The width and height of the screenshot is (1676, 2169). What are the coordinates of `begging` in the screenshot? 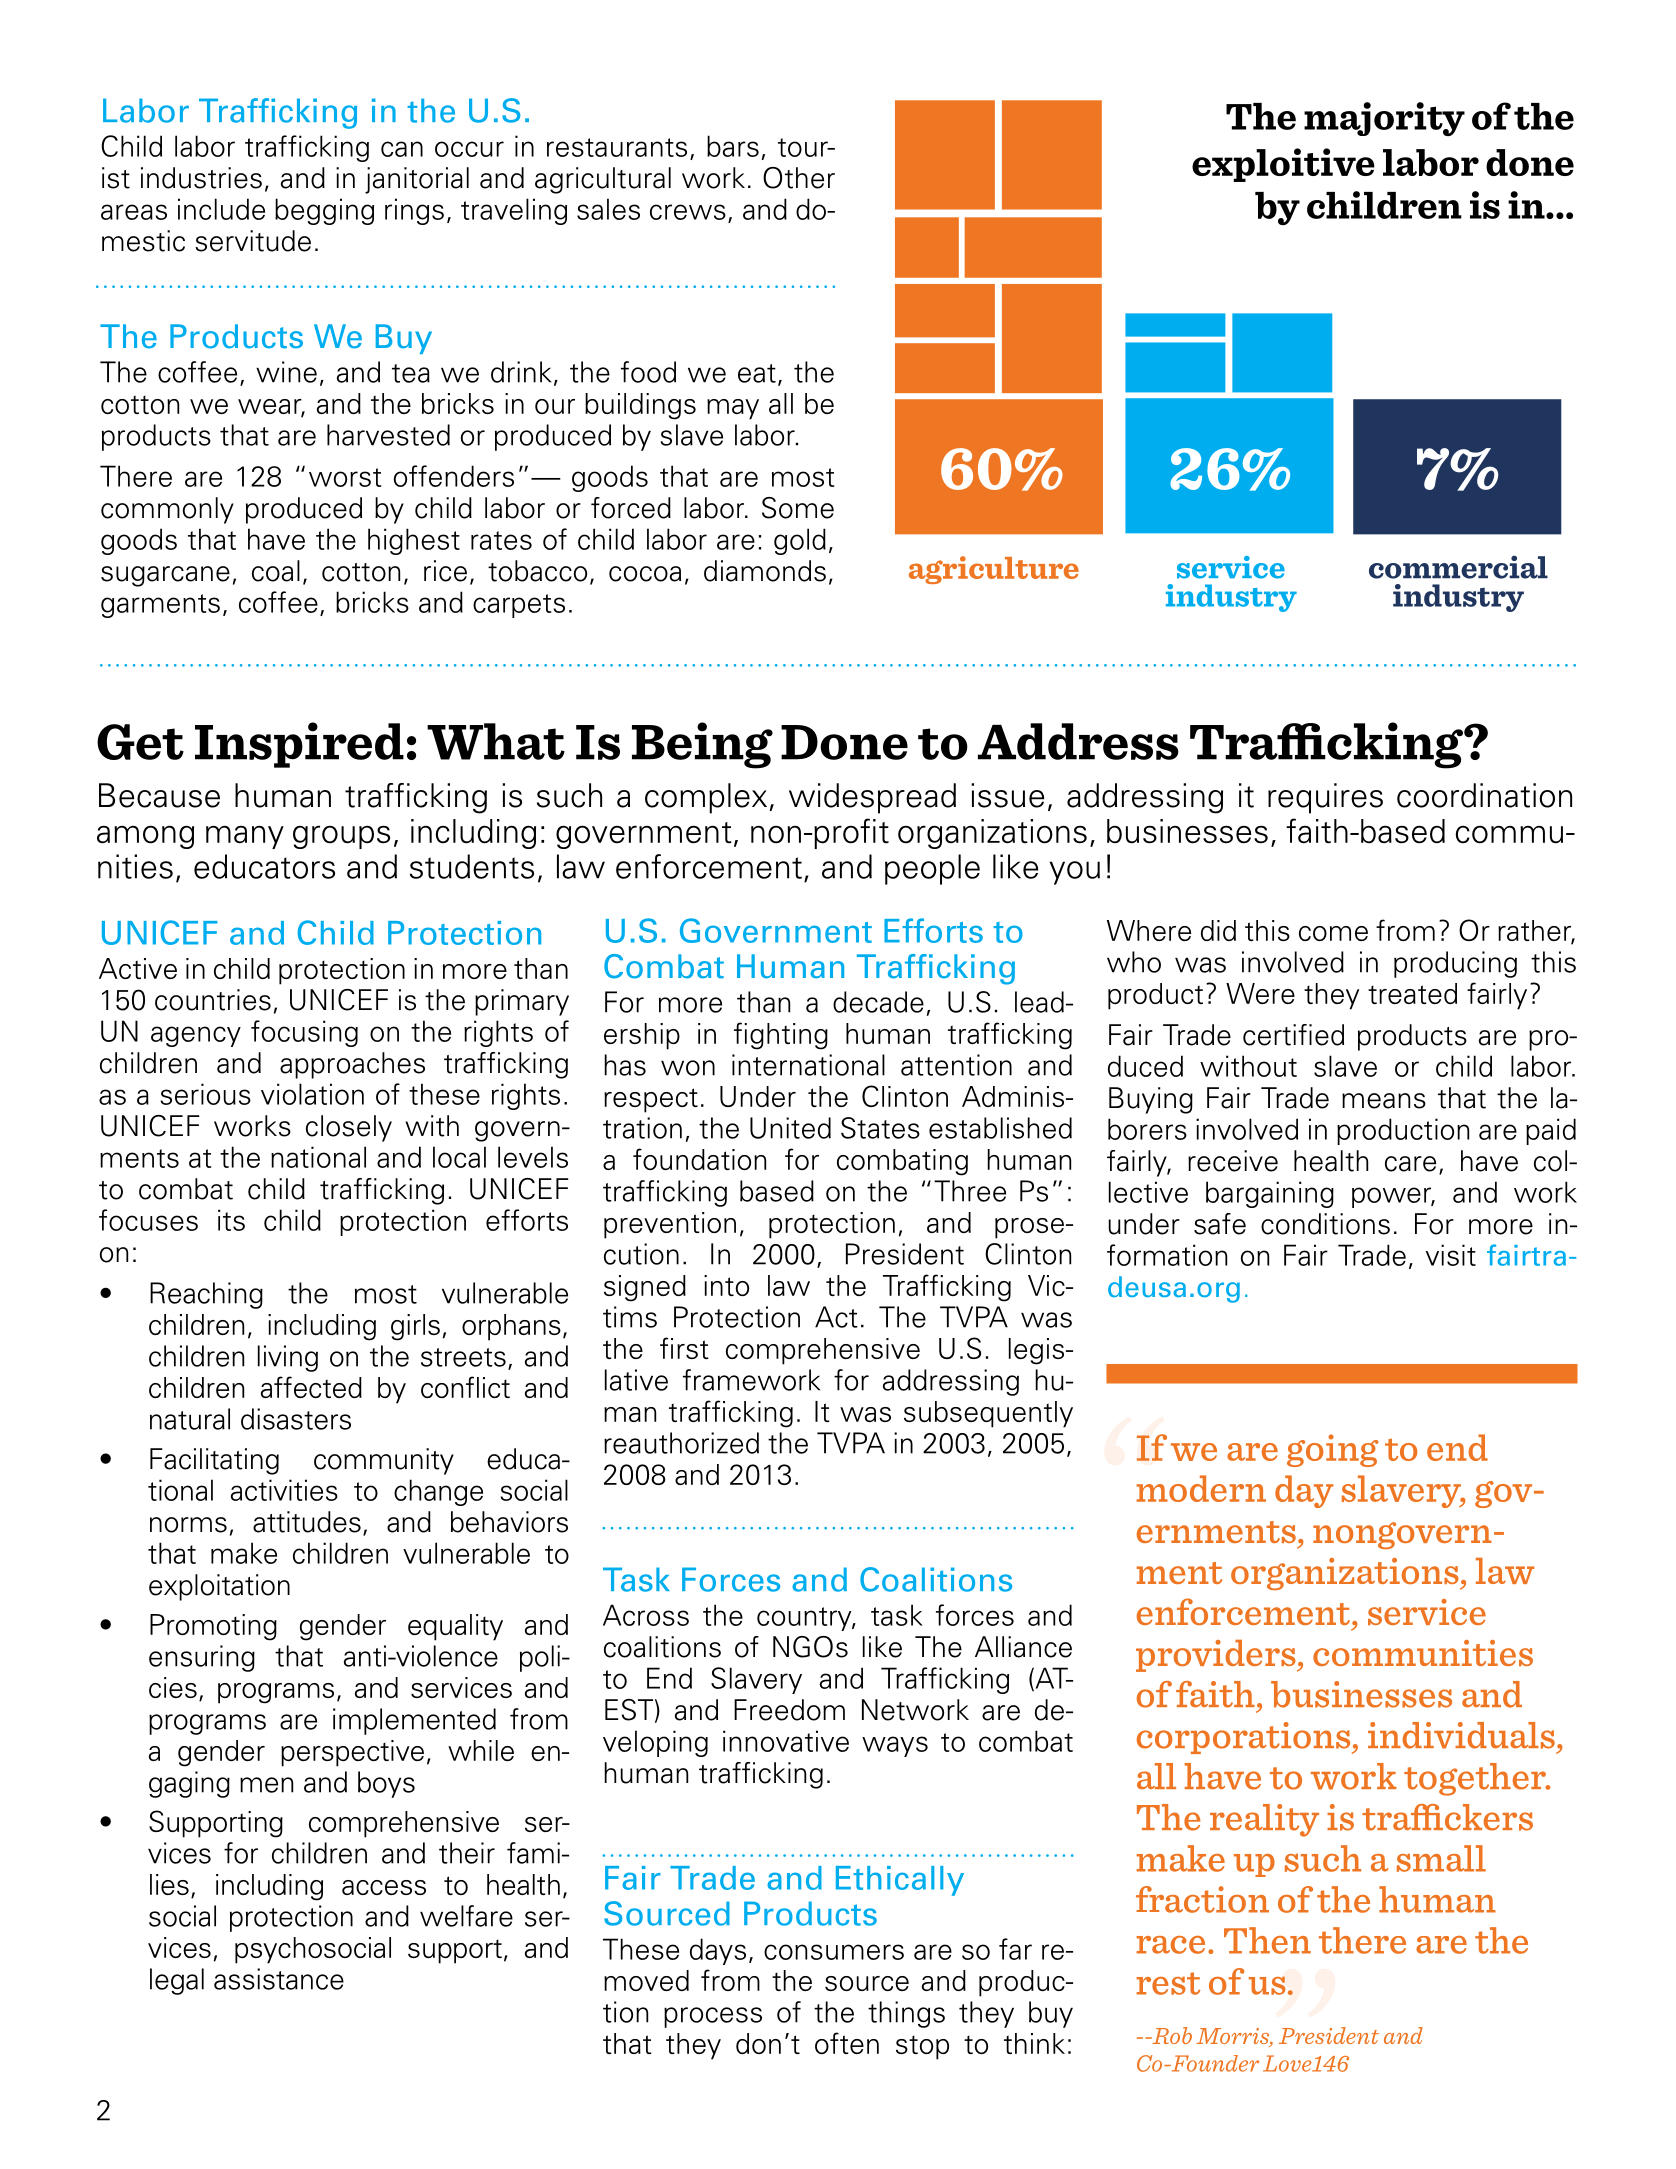 It's located at (324, 211).
